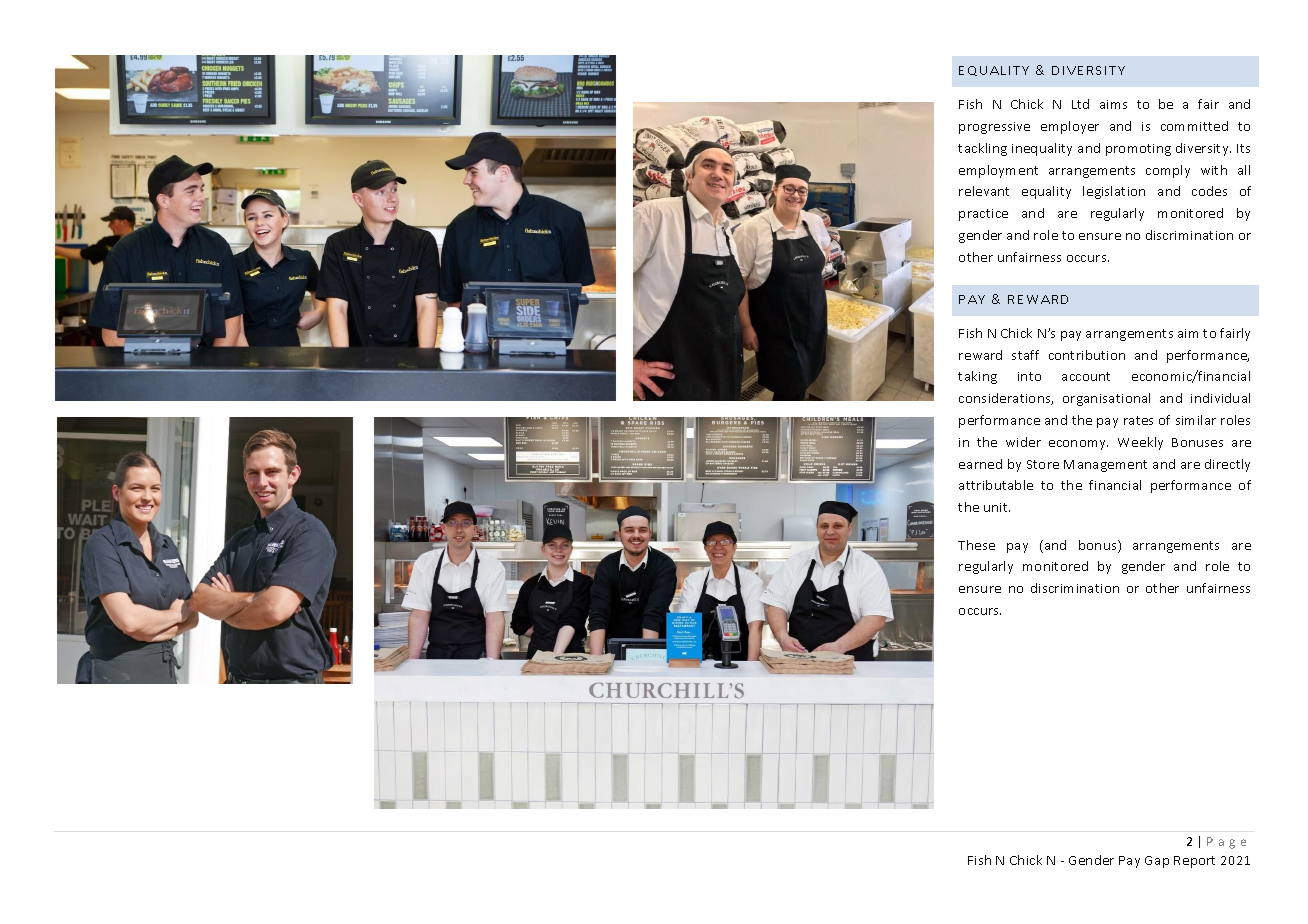  Describe the element at coordinates (1113, 104) in the screenshot. I see `aims` at that location.
